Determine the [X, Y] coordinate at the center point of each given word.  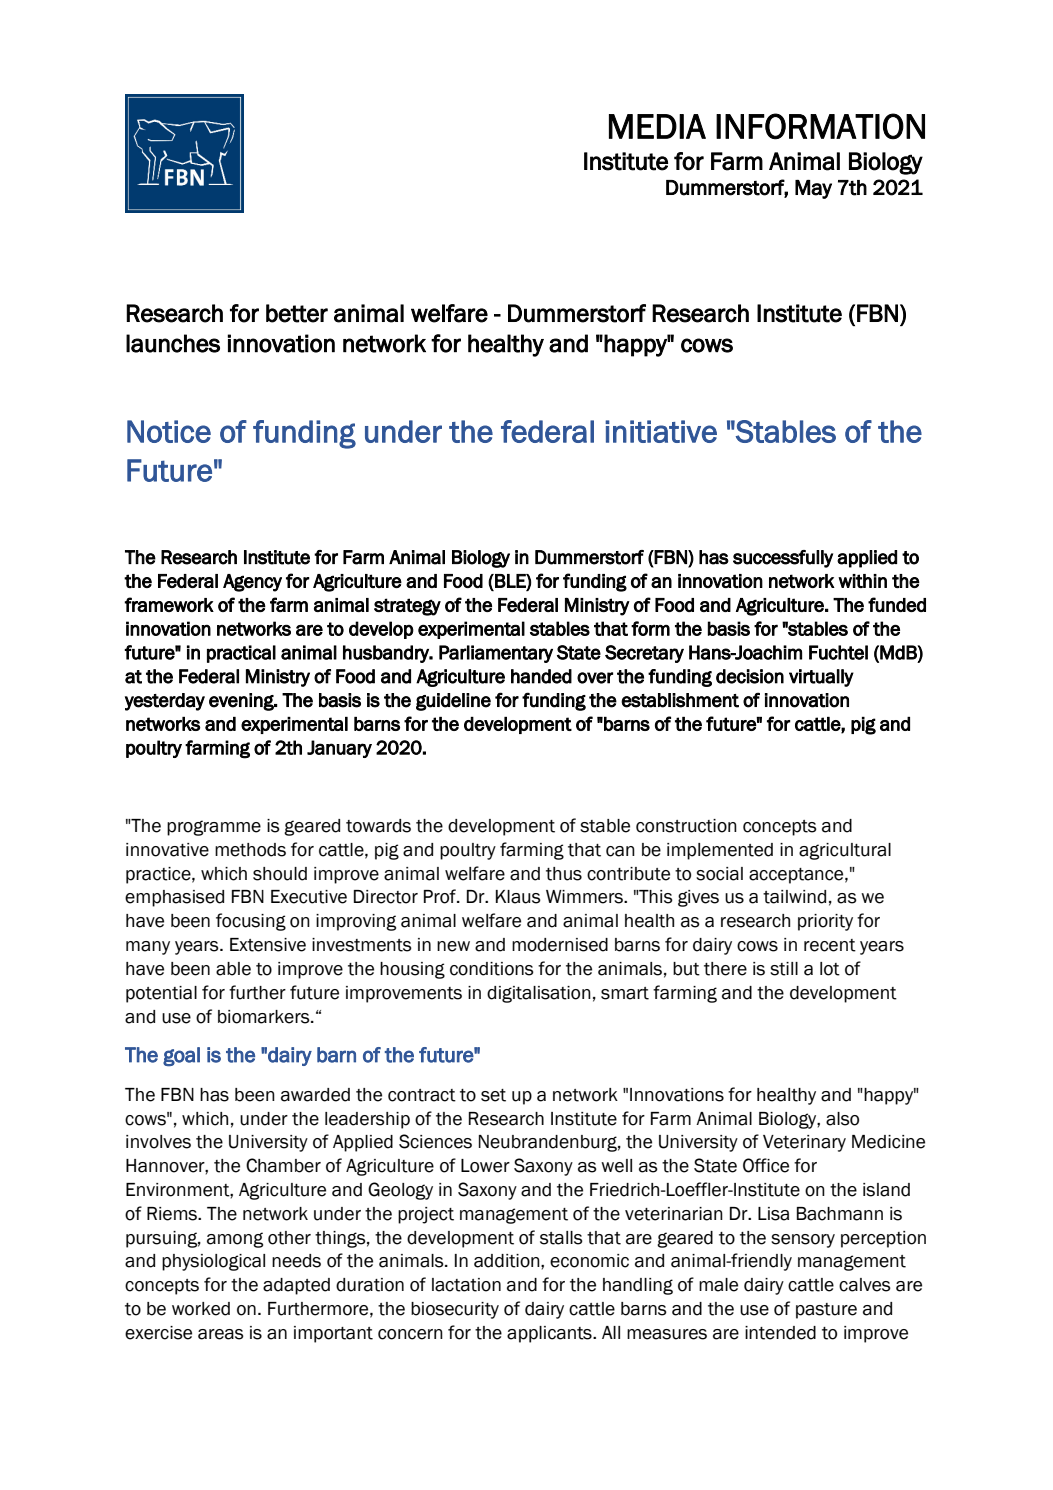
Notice [169, 431]
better [297, 313]
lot [830, 969]
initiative [661, 431]
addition [508, 1261]
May [813, 189]
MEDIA [657, 126]
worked [201, 1309]
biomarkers [265, 1017]
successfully [783, 559]
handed [541, 676]
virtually [821, 678]
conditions [492, 969]
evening [242, 702]
